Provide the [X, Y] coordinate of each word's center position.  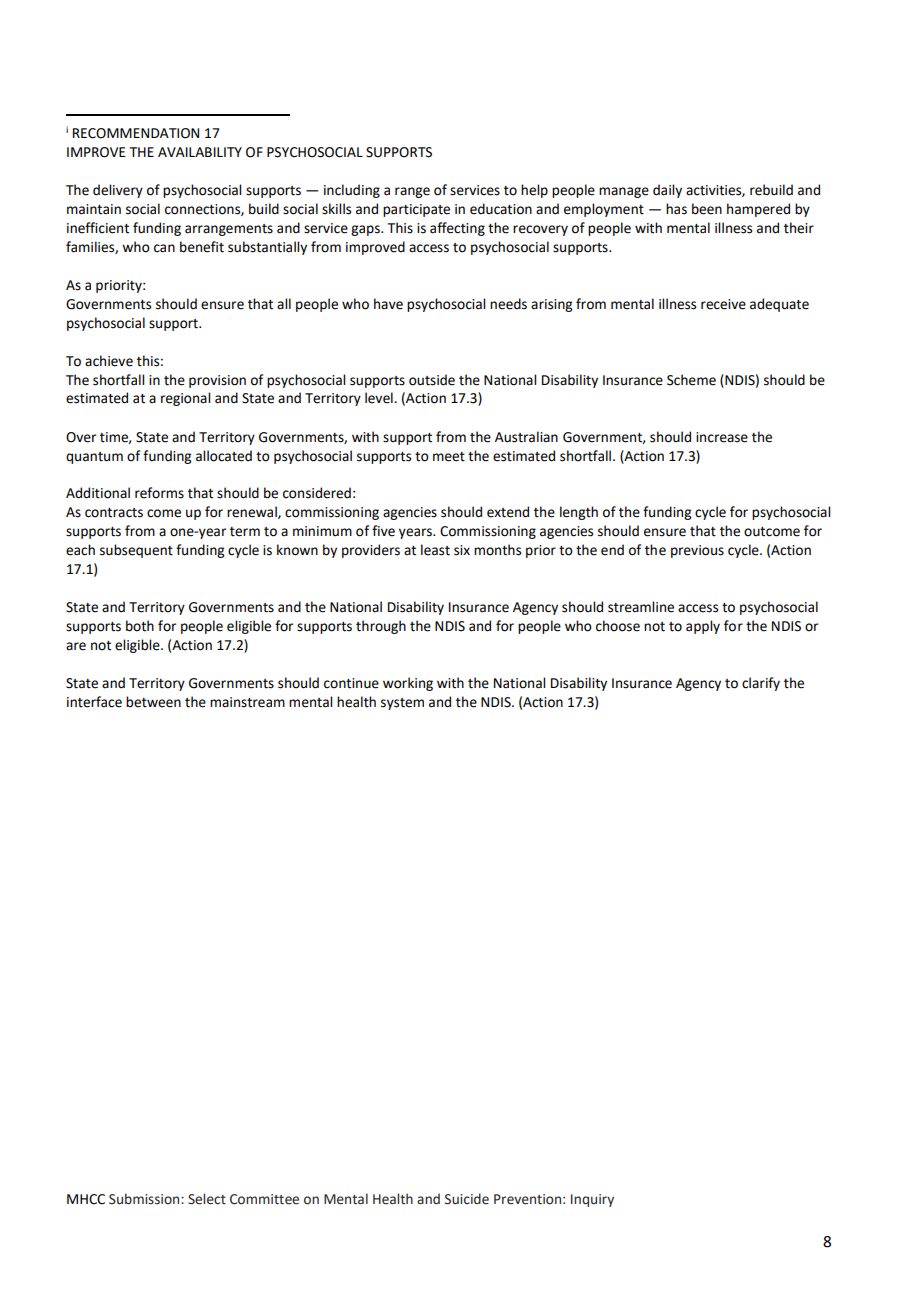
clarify [761, 684]
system [402, 704]
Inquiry [592, 1200]
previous [697, 551]
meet [449, 457]
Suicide [467, 1199]
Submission [145, 1199]
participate [416, 210]
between [153, 702]
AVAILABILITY [200, 152]
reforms [159, 493]
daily [667, 191]
